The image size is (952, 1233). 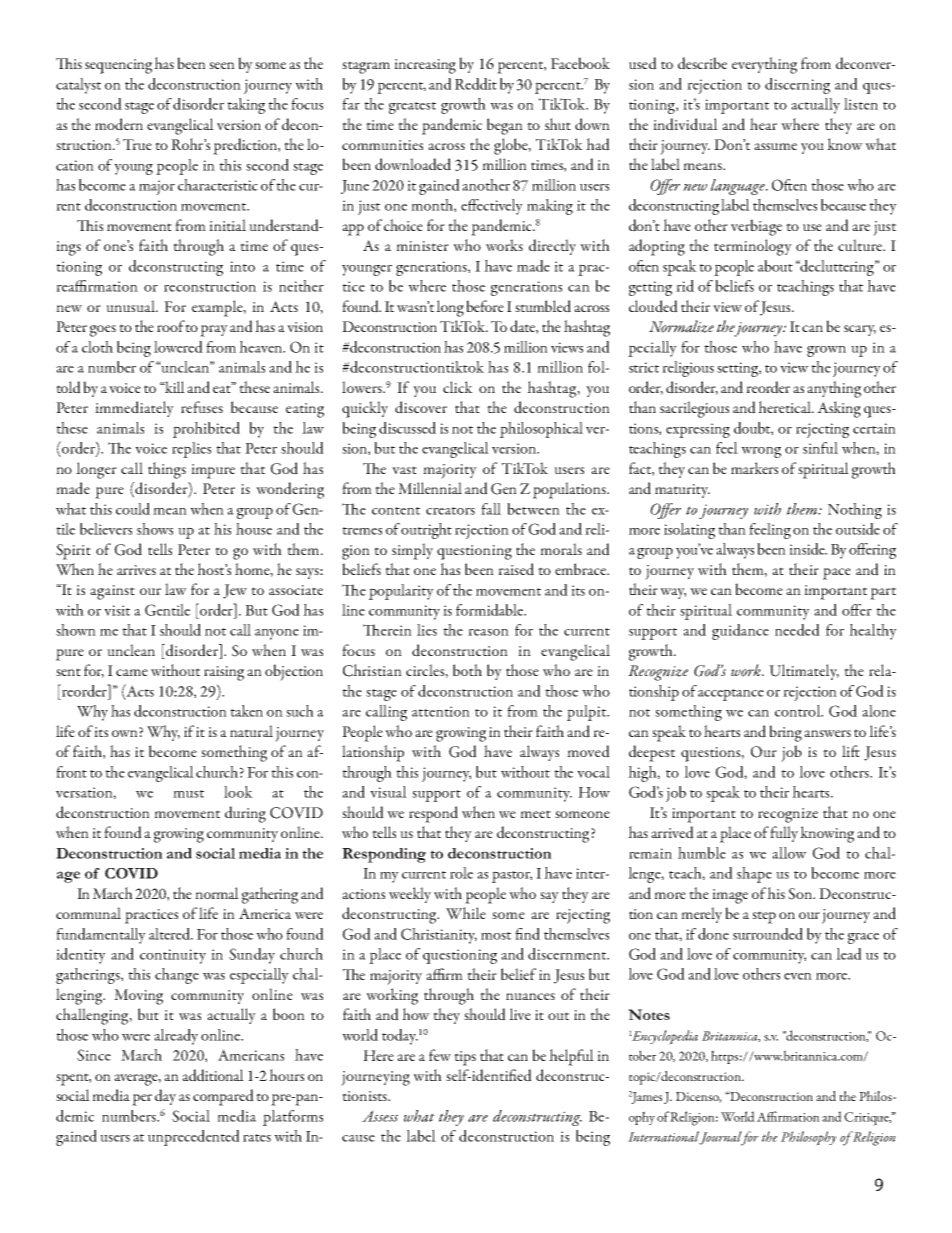 I want to click on unprecedented, so click(x=194, y=1138).
